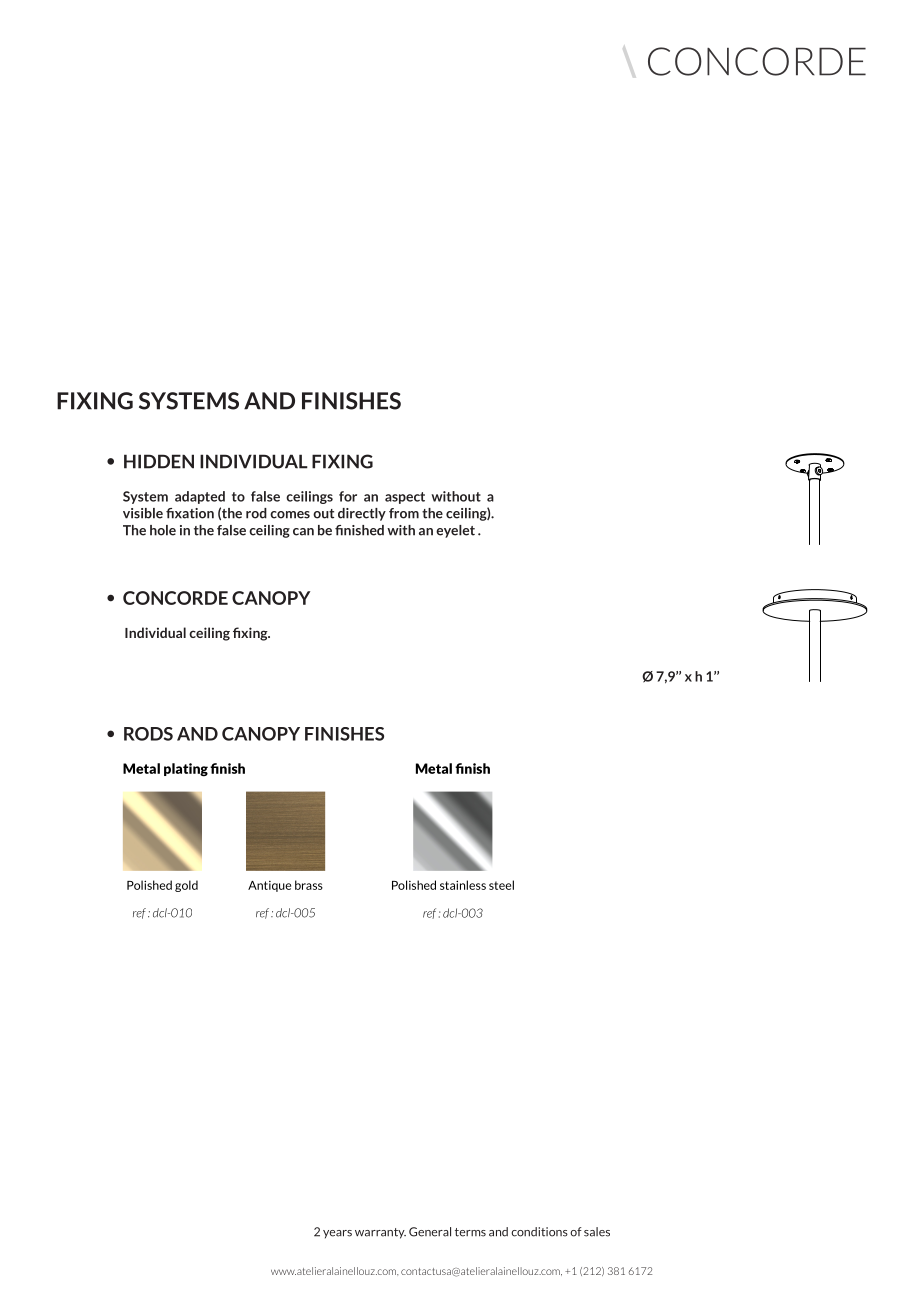  What do you see at coordinates (501, 885) in the document?
I see `steel` at bounding box center [501, 885].
